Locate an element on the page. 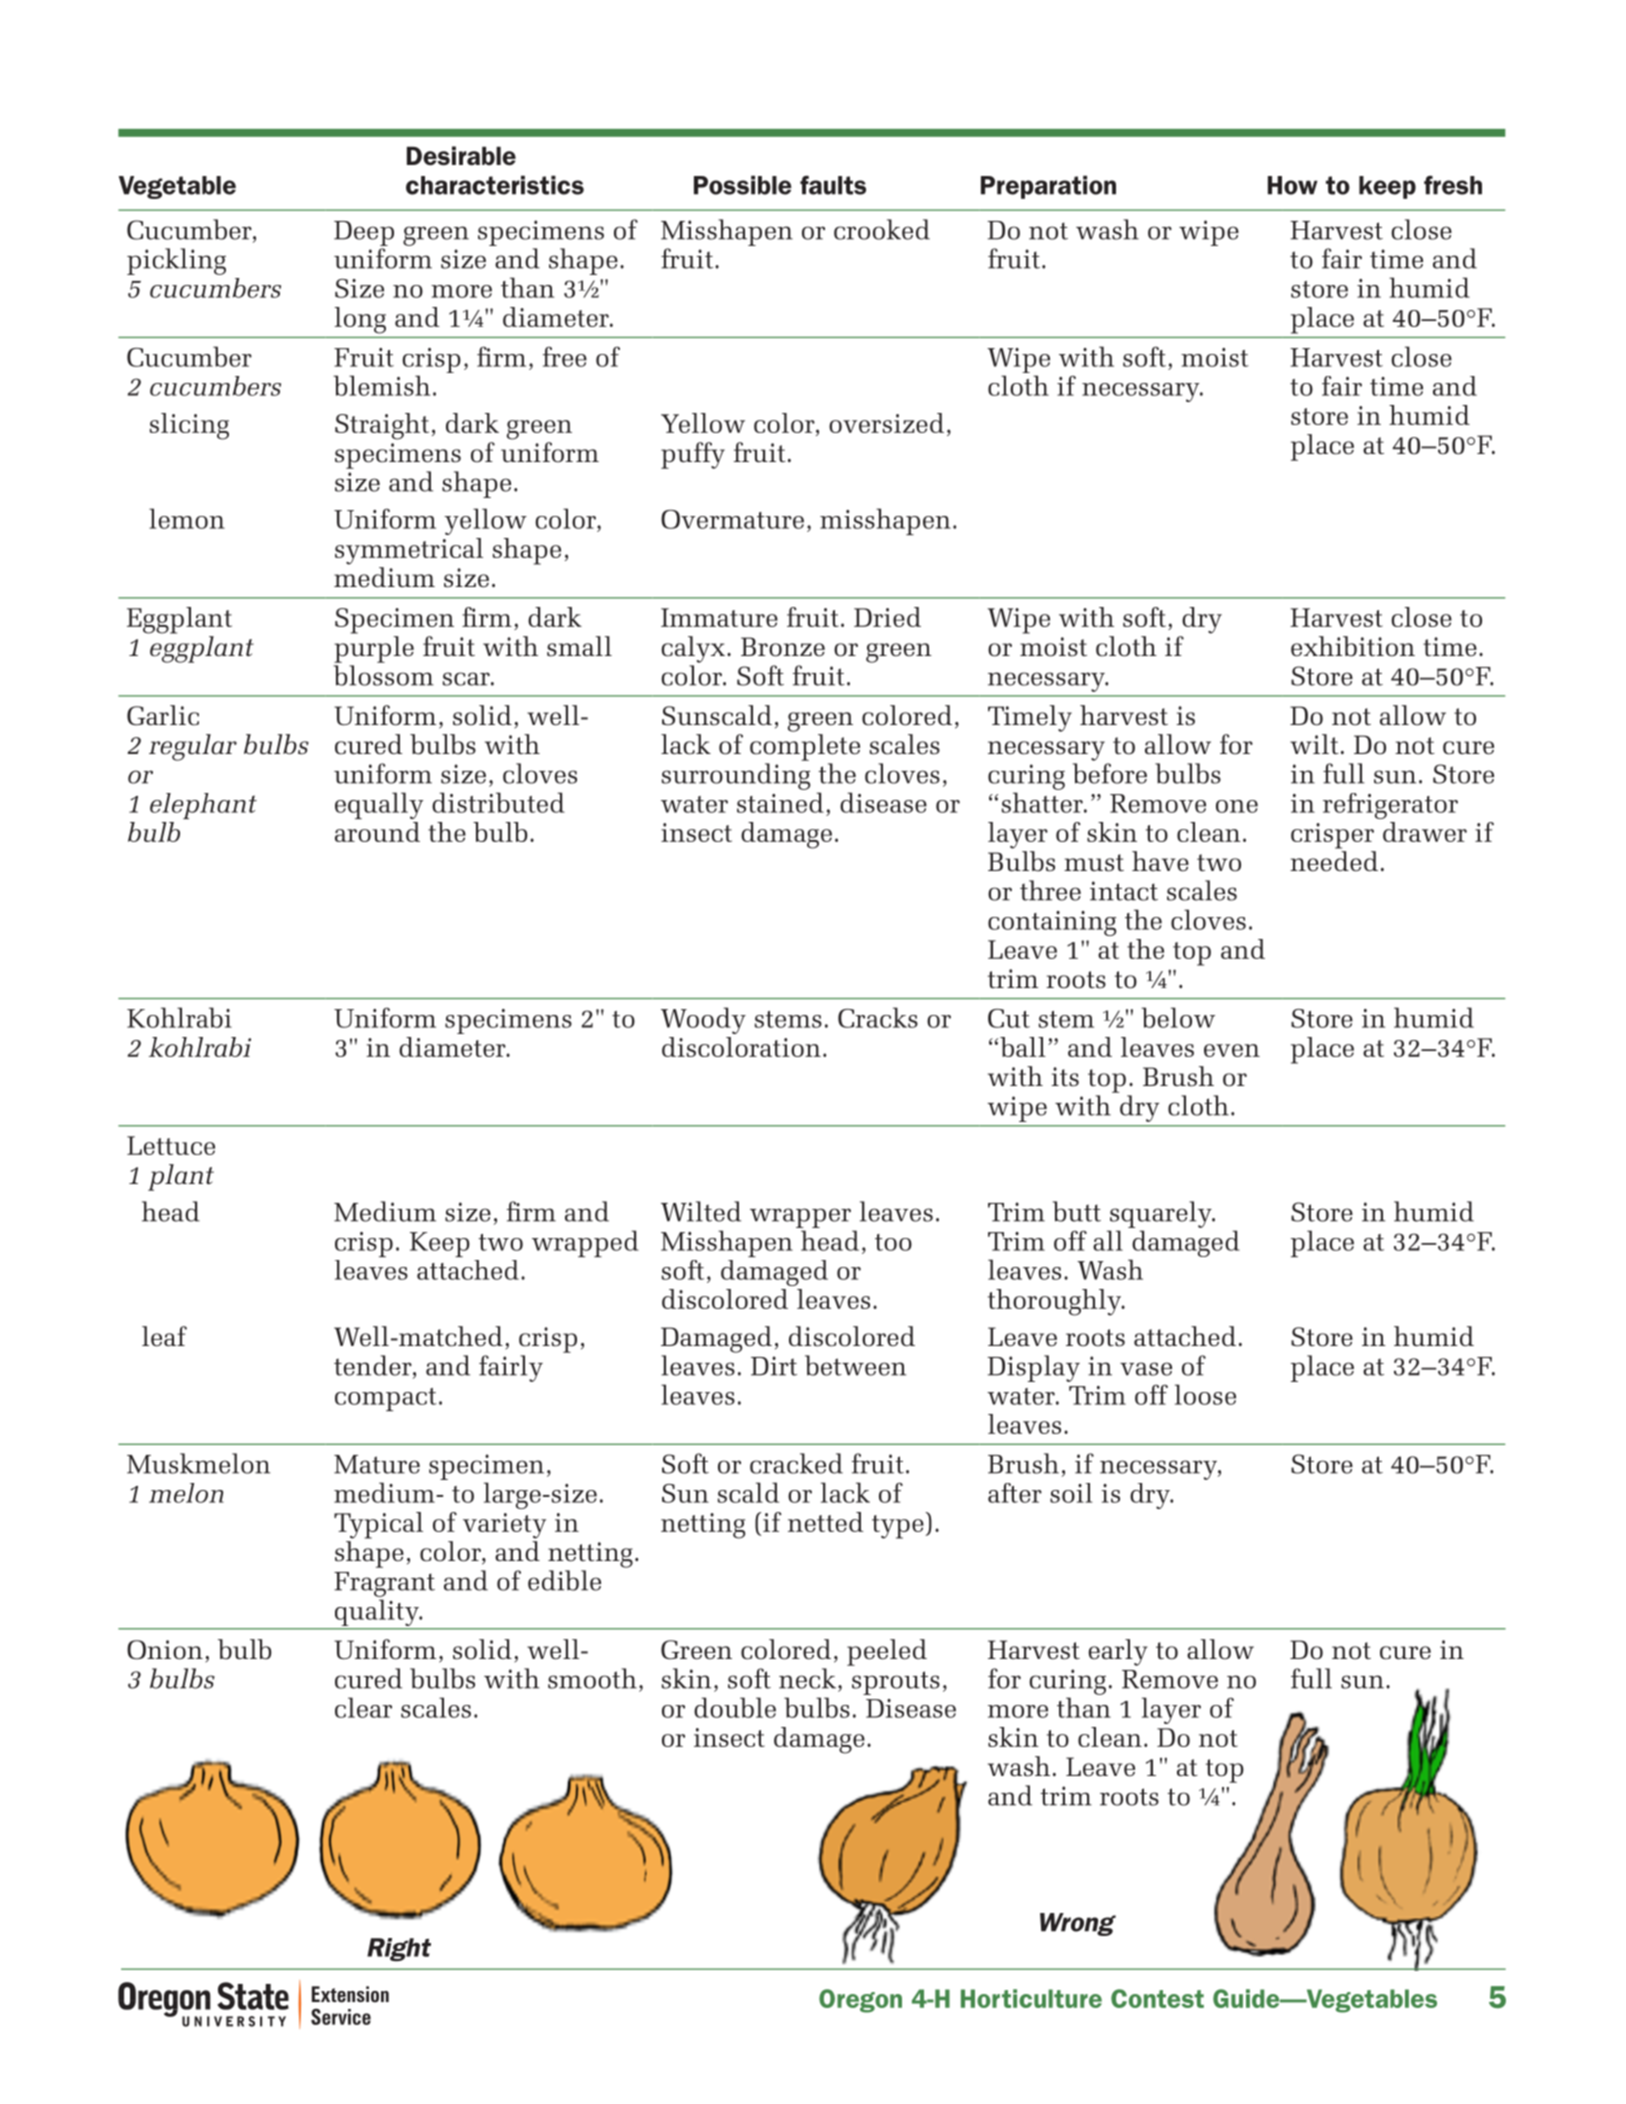 This image has height=2104, width=1626. around is located at coordinates (377, 832).
